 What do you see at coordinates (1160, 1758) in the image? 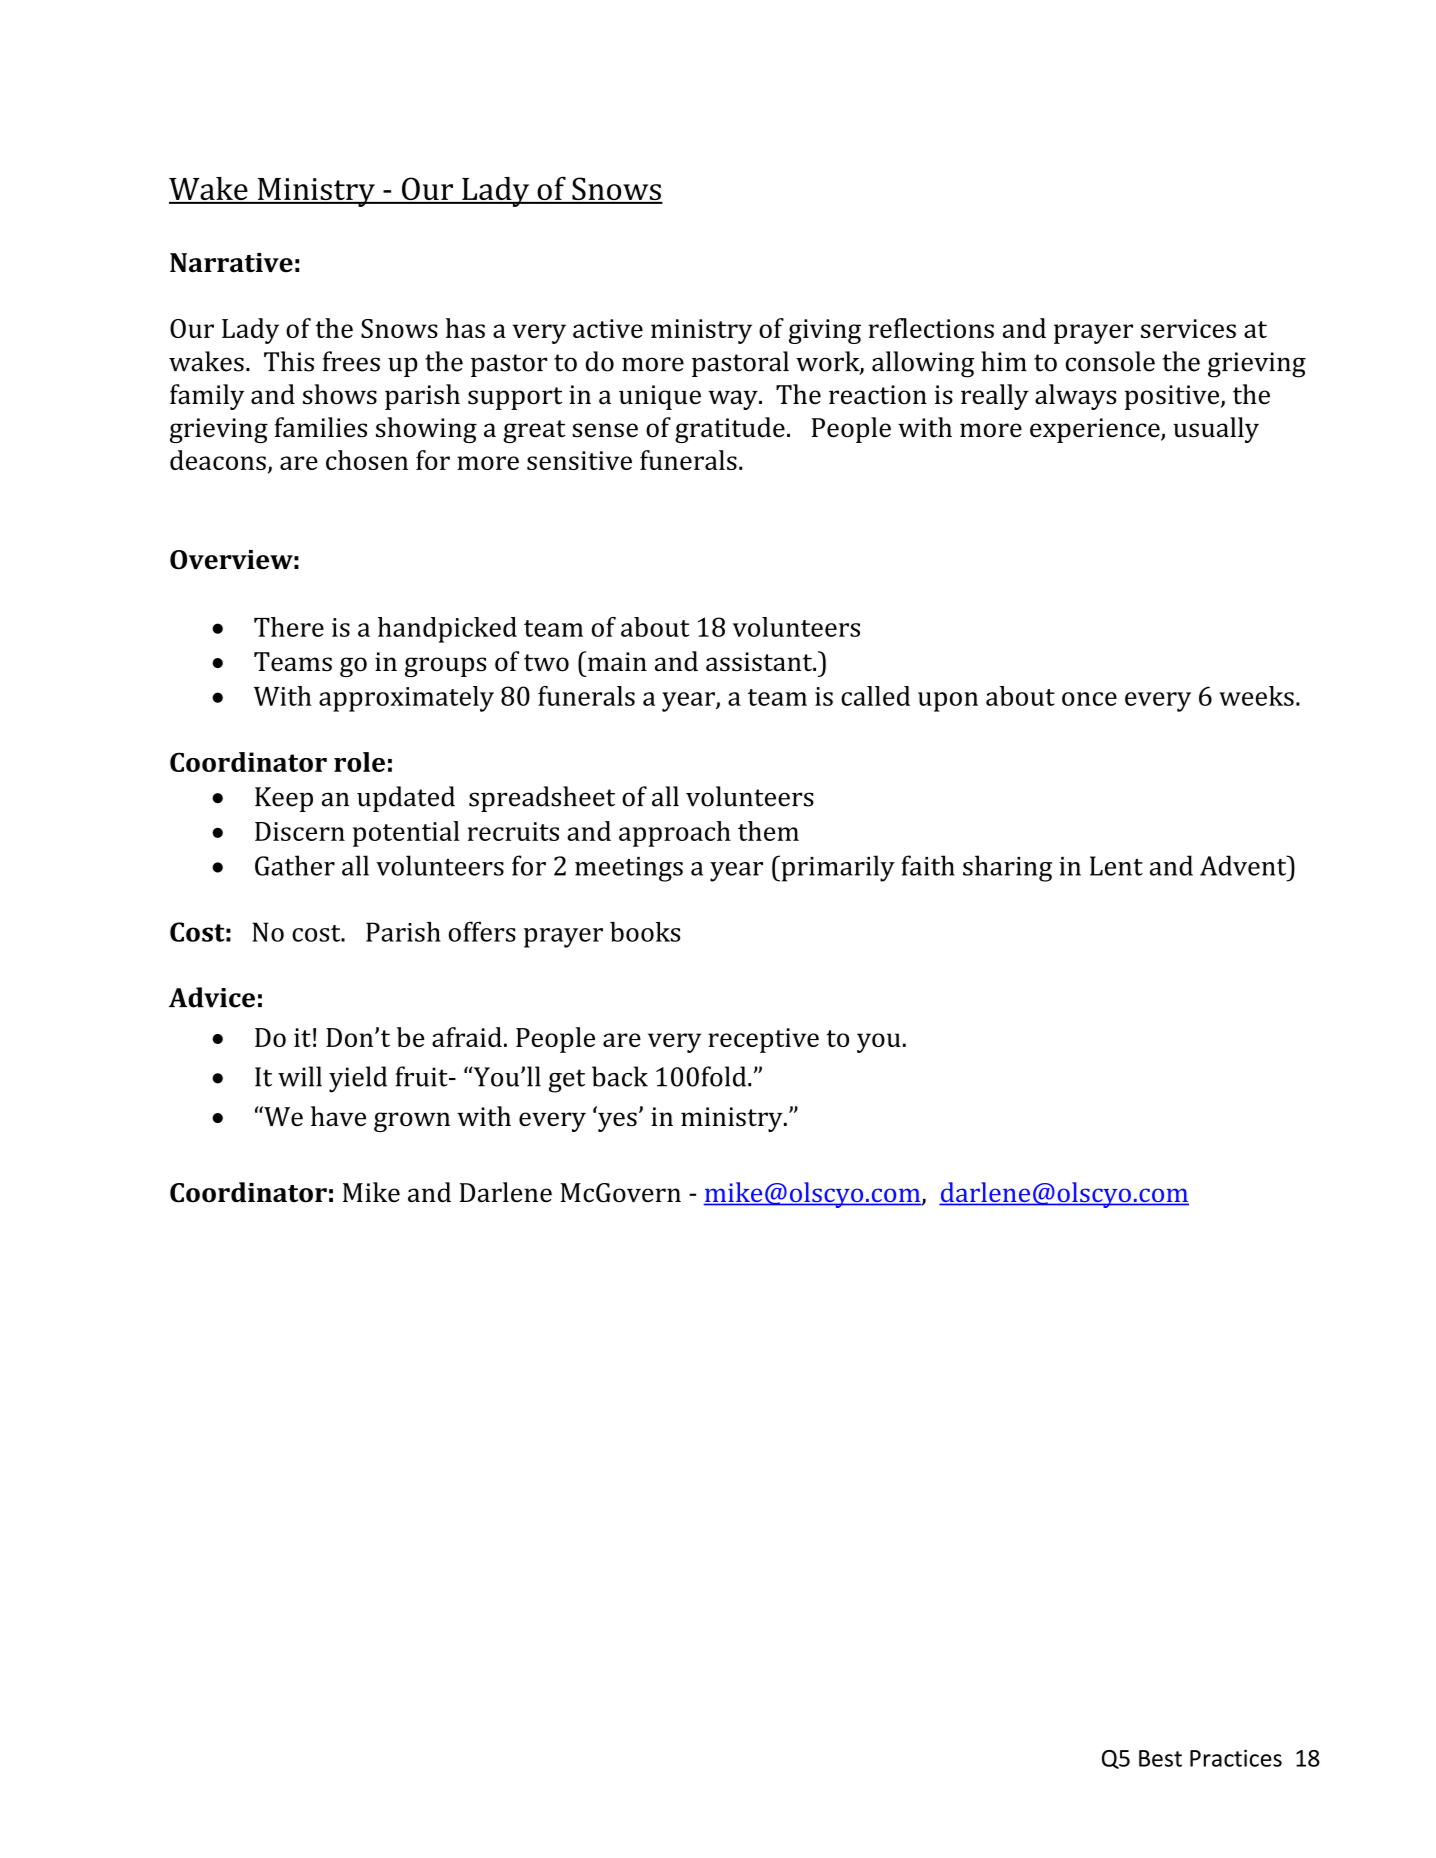
I see `Best` at bounding box center [1160, 1758].
